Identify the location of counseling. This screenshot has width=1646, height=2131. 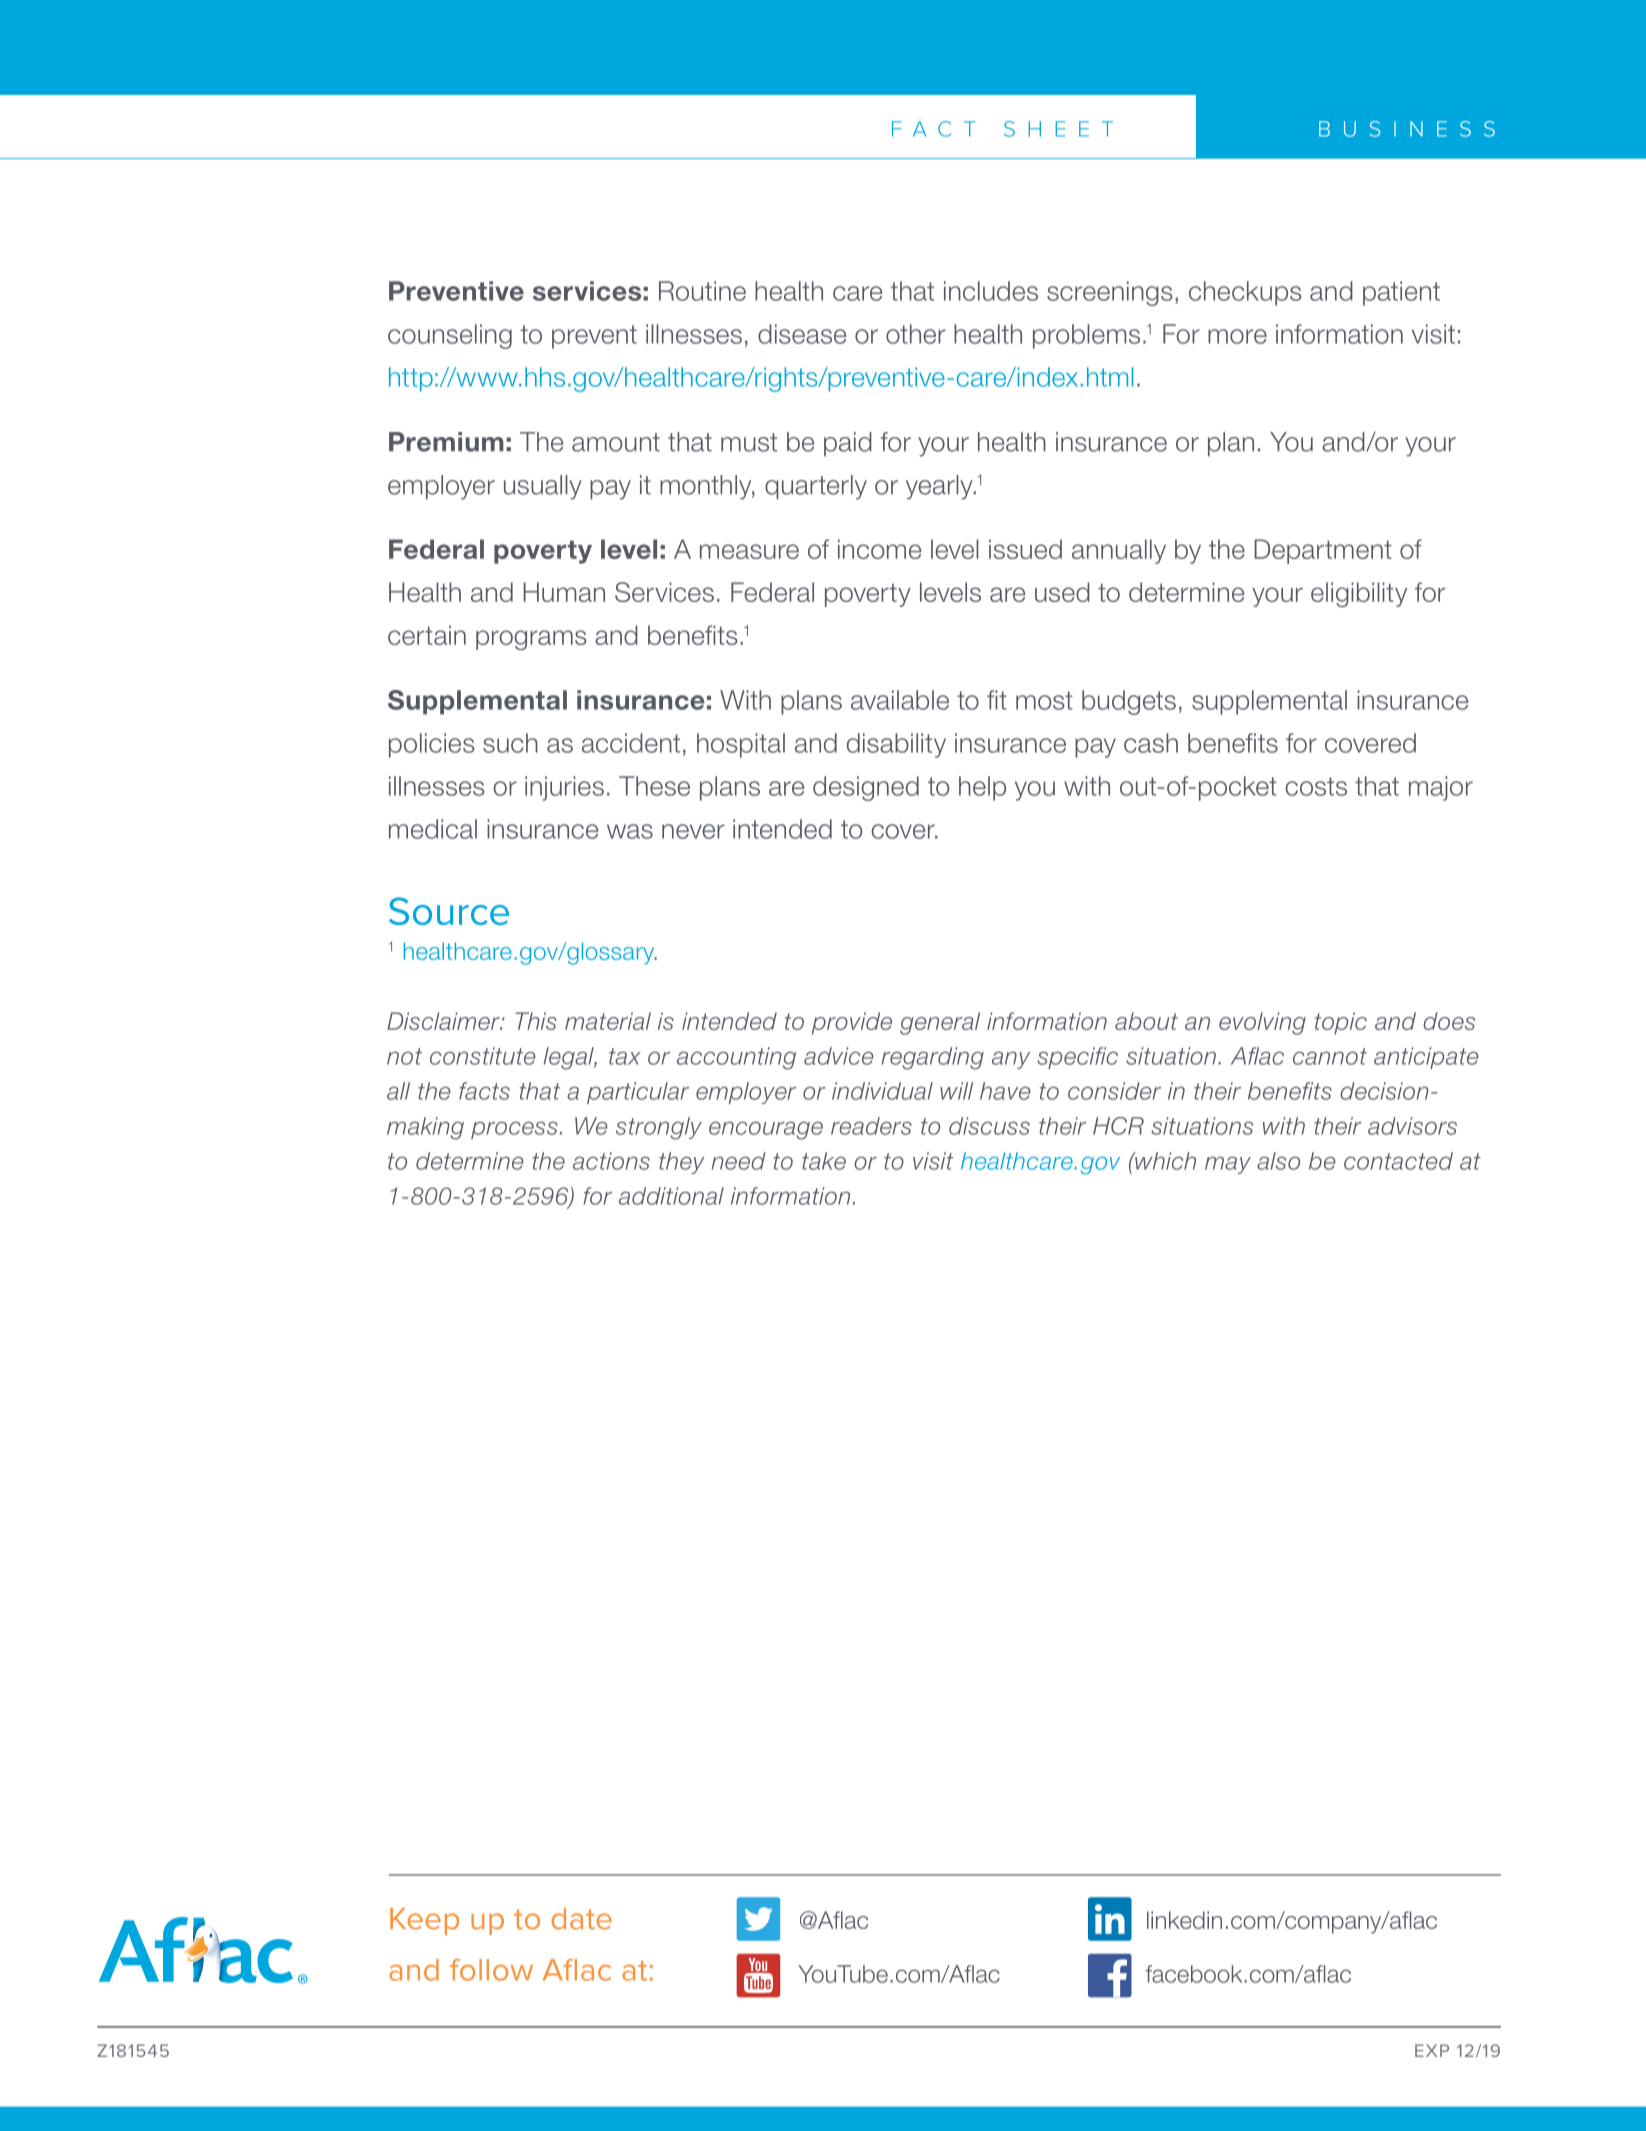
(450, 336).
